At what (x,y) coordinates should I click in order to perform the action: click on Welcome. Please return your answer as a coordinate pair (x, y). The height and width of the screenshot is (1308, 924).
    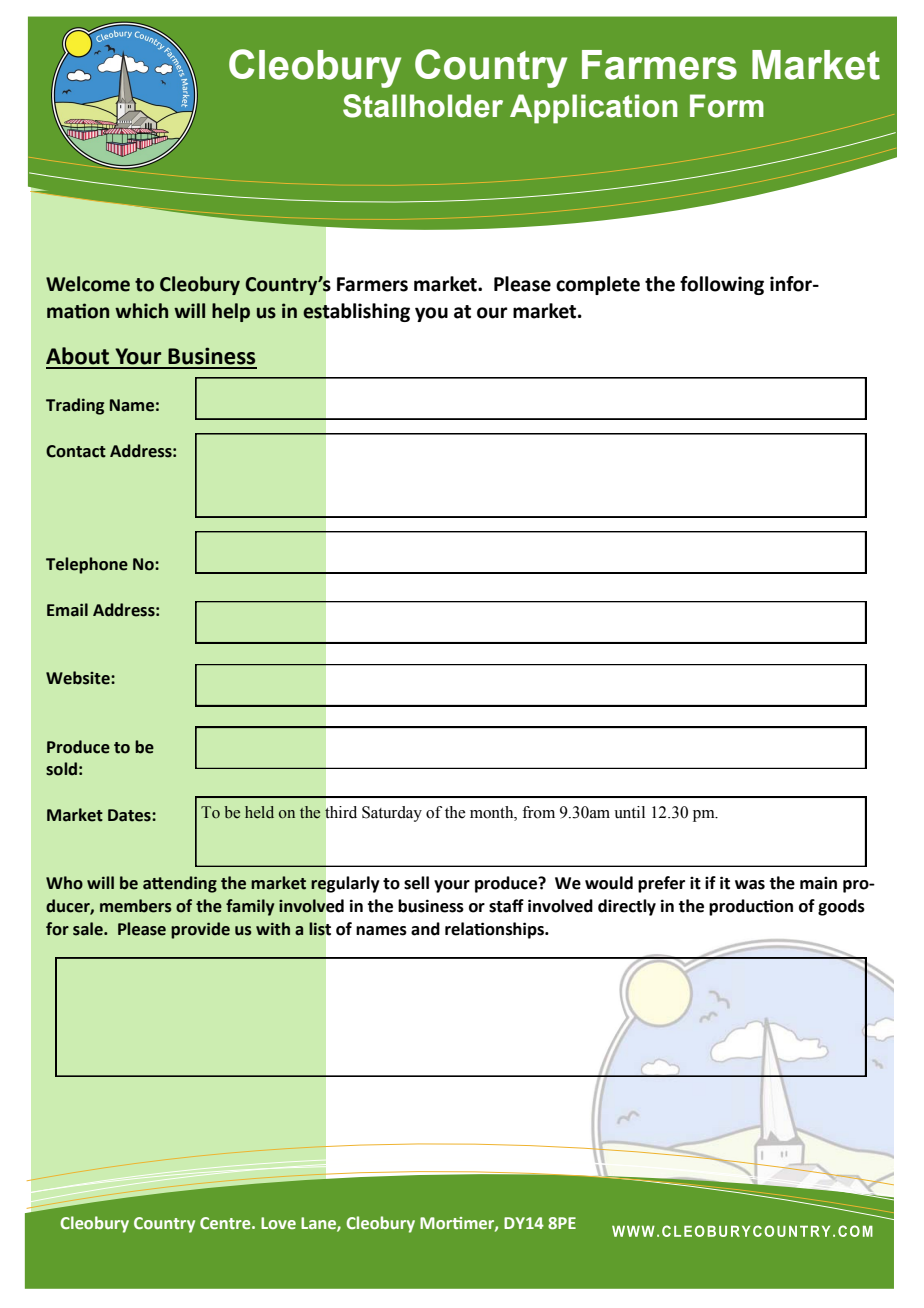
    Looking at the image, I should click on (88, 284).
